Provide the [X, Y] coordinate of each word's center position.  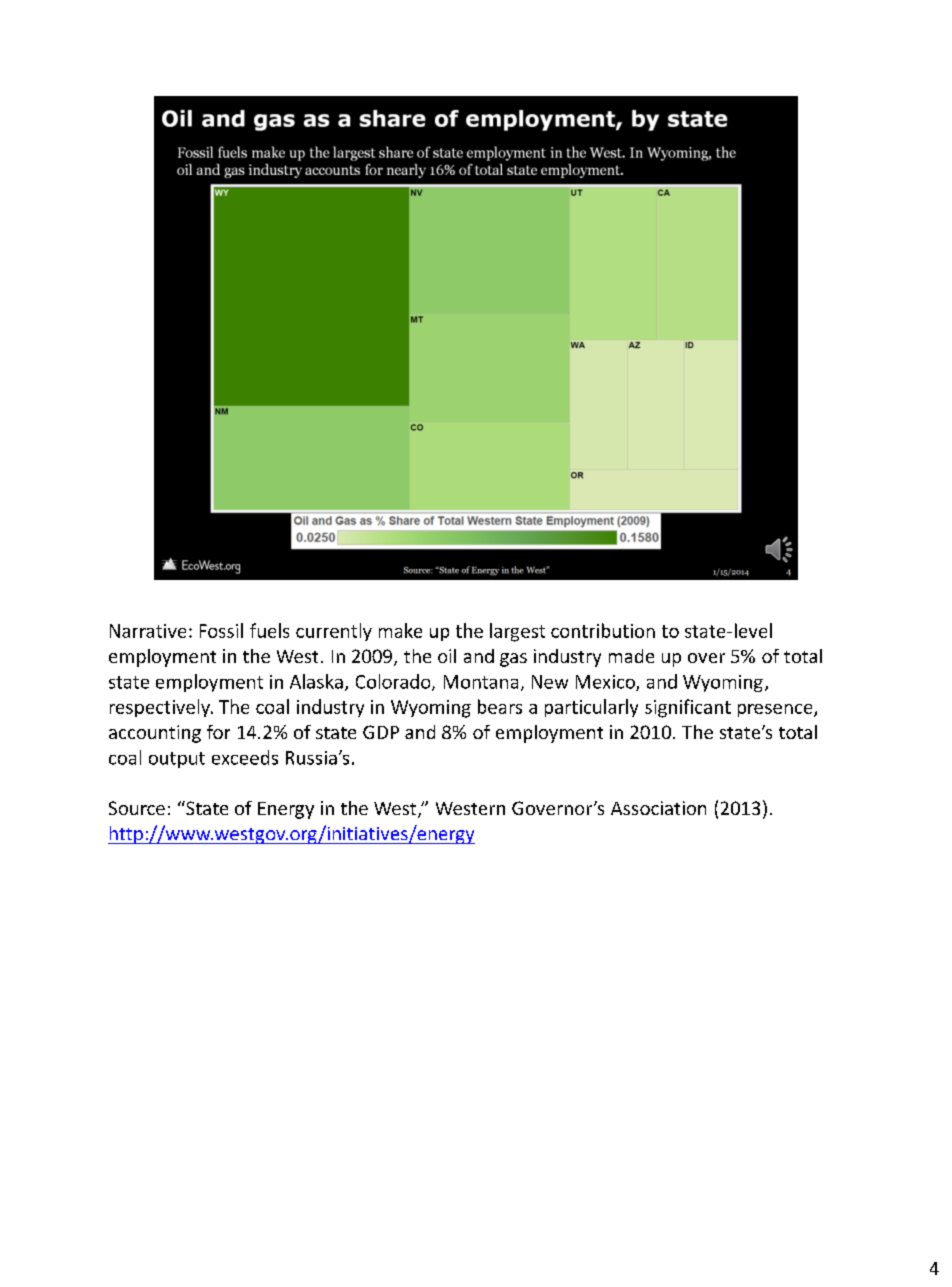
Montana [481, 682]
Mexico [606, 683]
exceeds [245, 757]
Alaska [316, 681]
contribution [603, 630]
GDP [381, 732]
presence [776, 710]
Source [137, 808]
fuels [269, 630]
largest [517, 632]
